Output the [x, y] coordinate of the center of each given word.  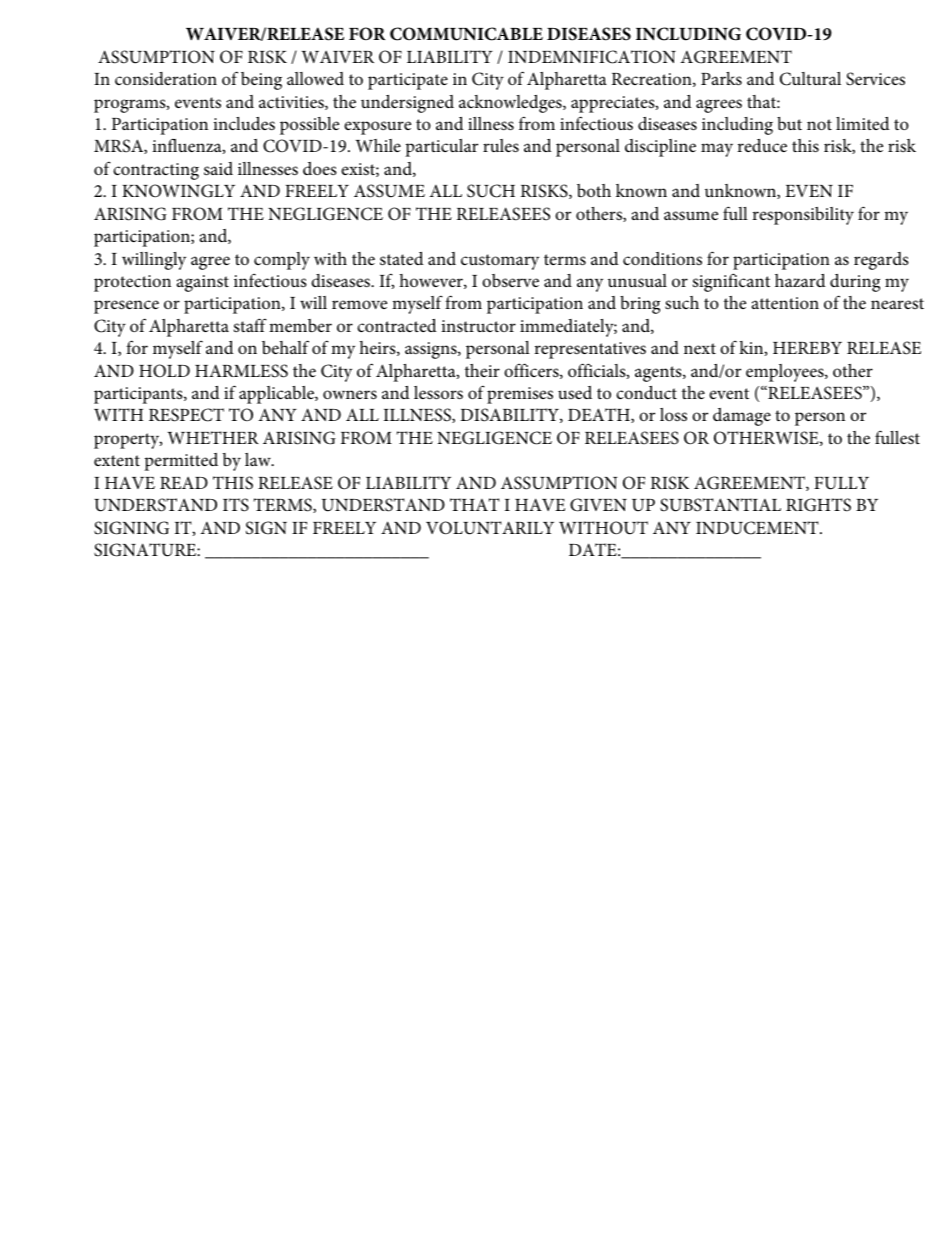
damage [742, 417]
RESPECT [186, 415]
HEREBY [807, 348]
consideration [166, 78]
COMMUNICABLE [466, 34]
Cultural [810, 79]
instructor [478, 326]
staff [250, 325]
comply [282, 261]
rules [501, 146]
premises [520, 395]
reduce [762, 145]
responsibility [803, 216]
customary [500, 262]
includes [244, 123]
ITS [236, 505]
